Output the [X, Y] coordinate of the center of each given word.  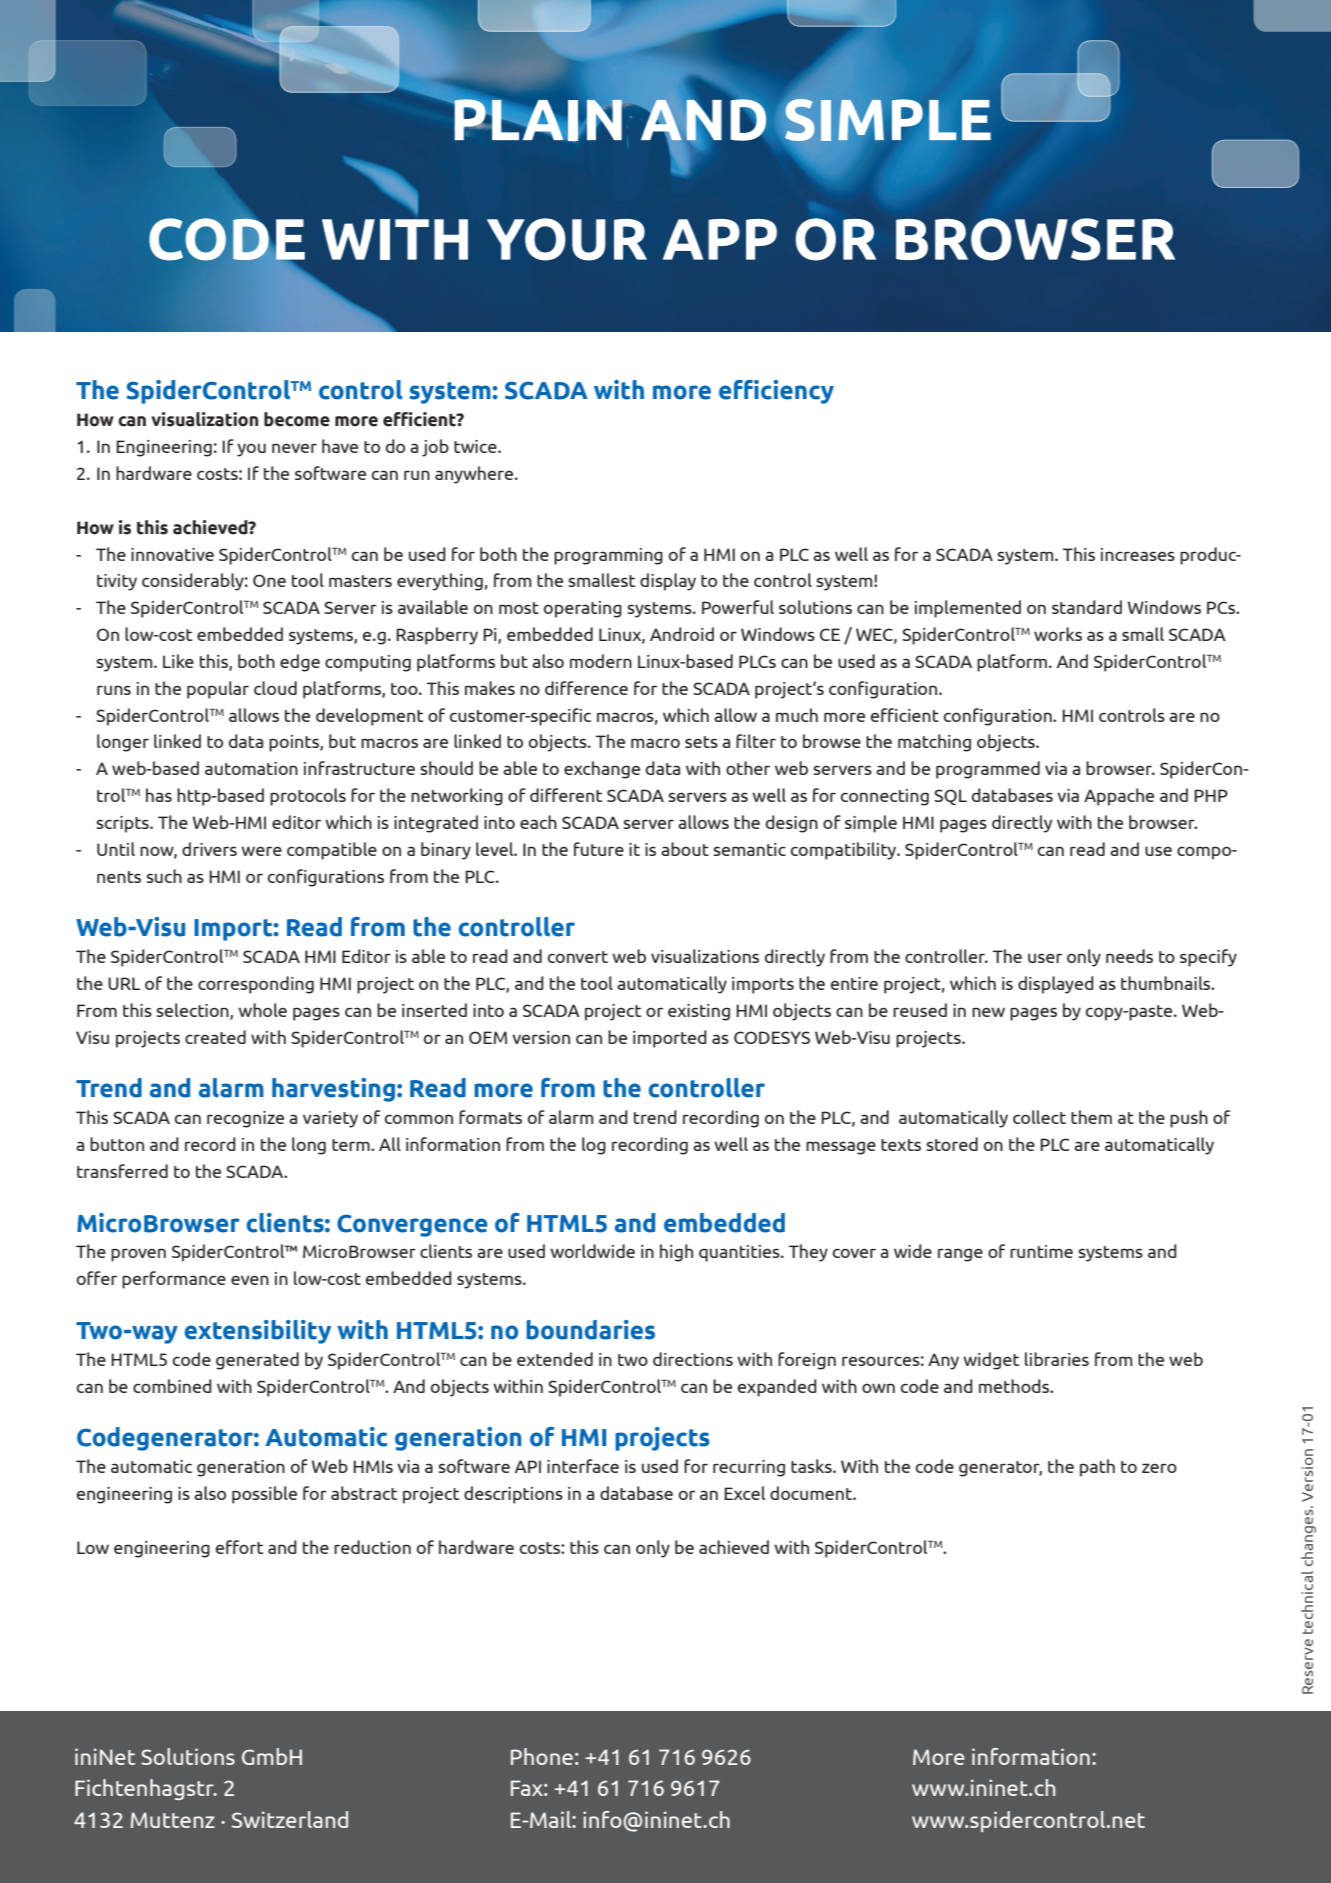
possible [264, 1495]
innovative [172, 554]
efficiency [776, 392]
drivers [209, 849]
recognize [245, 1119]
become [297, 419]
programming [608, 556]
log [594, 1146]
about [685, 849]
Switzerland [290, 1819]
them [1091, 1117]
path [1097, 1468]
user [1045, 958]
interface [583, 1466]
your [567, 239]
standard [1087, 607]
